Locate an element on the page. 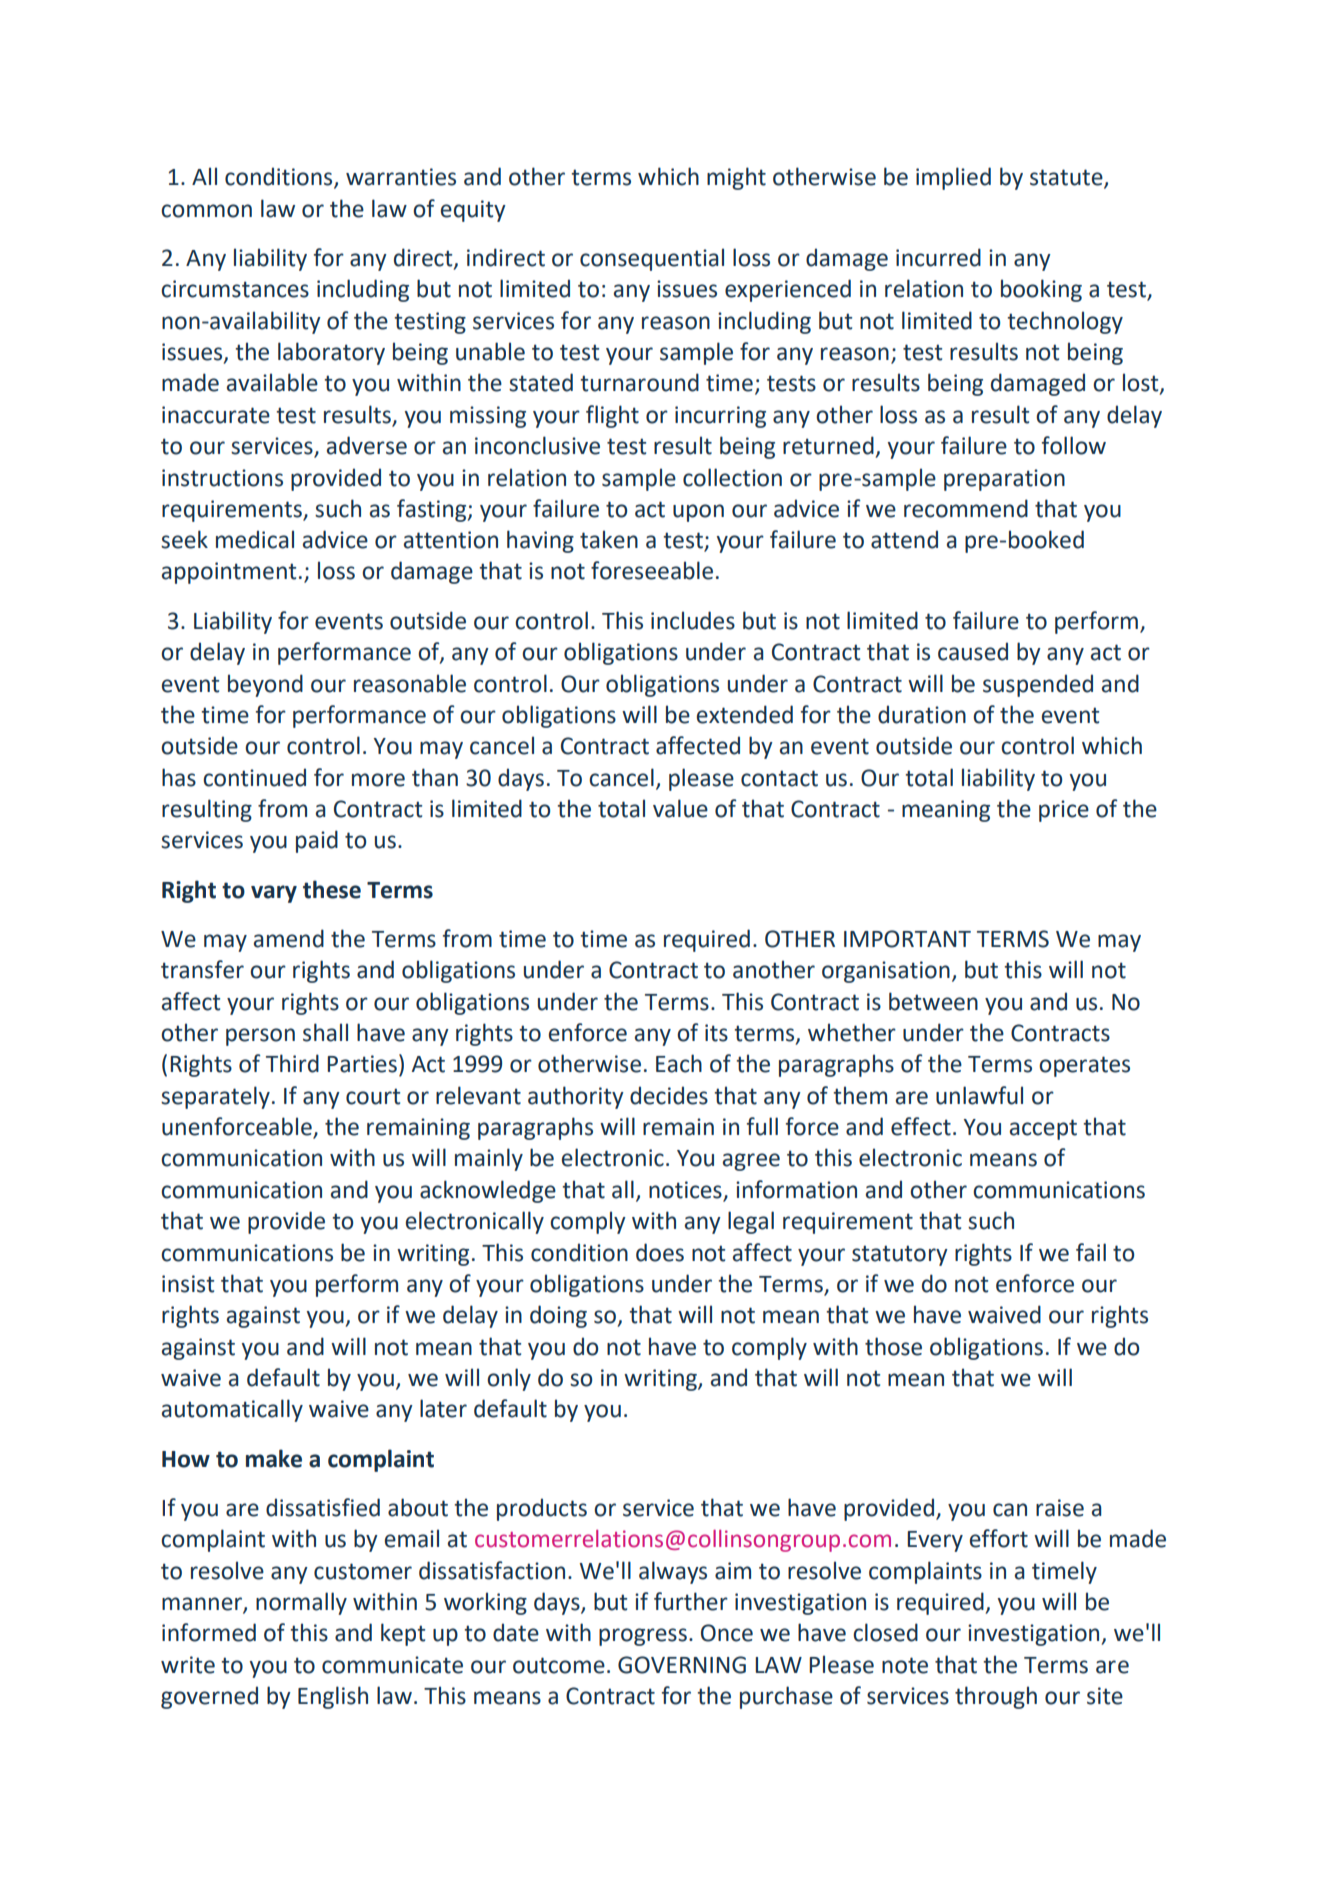 This image has height=1881, width=1330. medical is located at coordinates (255, 539).
